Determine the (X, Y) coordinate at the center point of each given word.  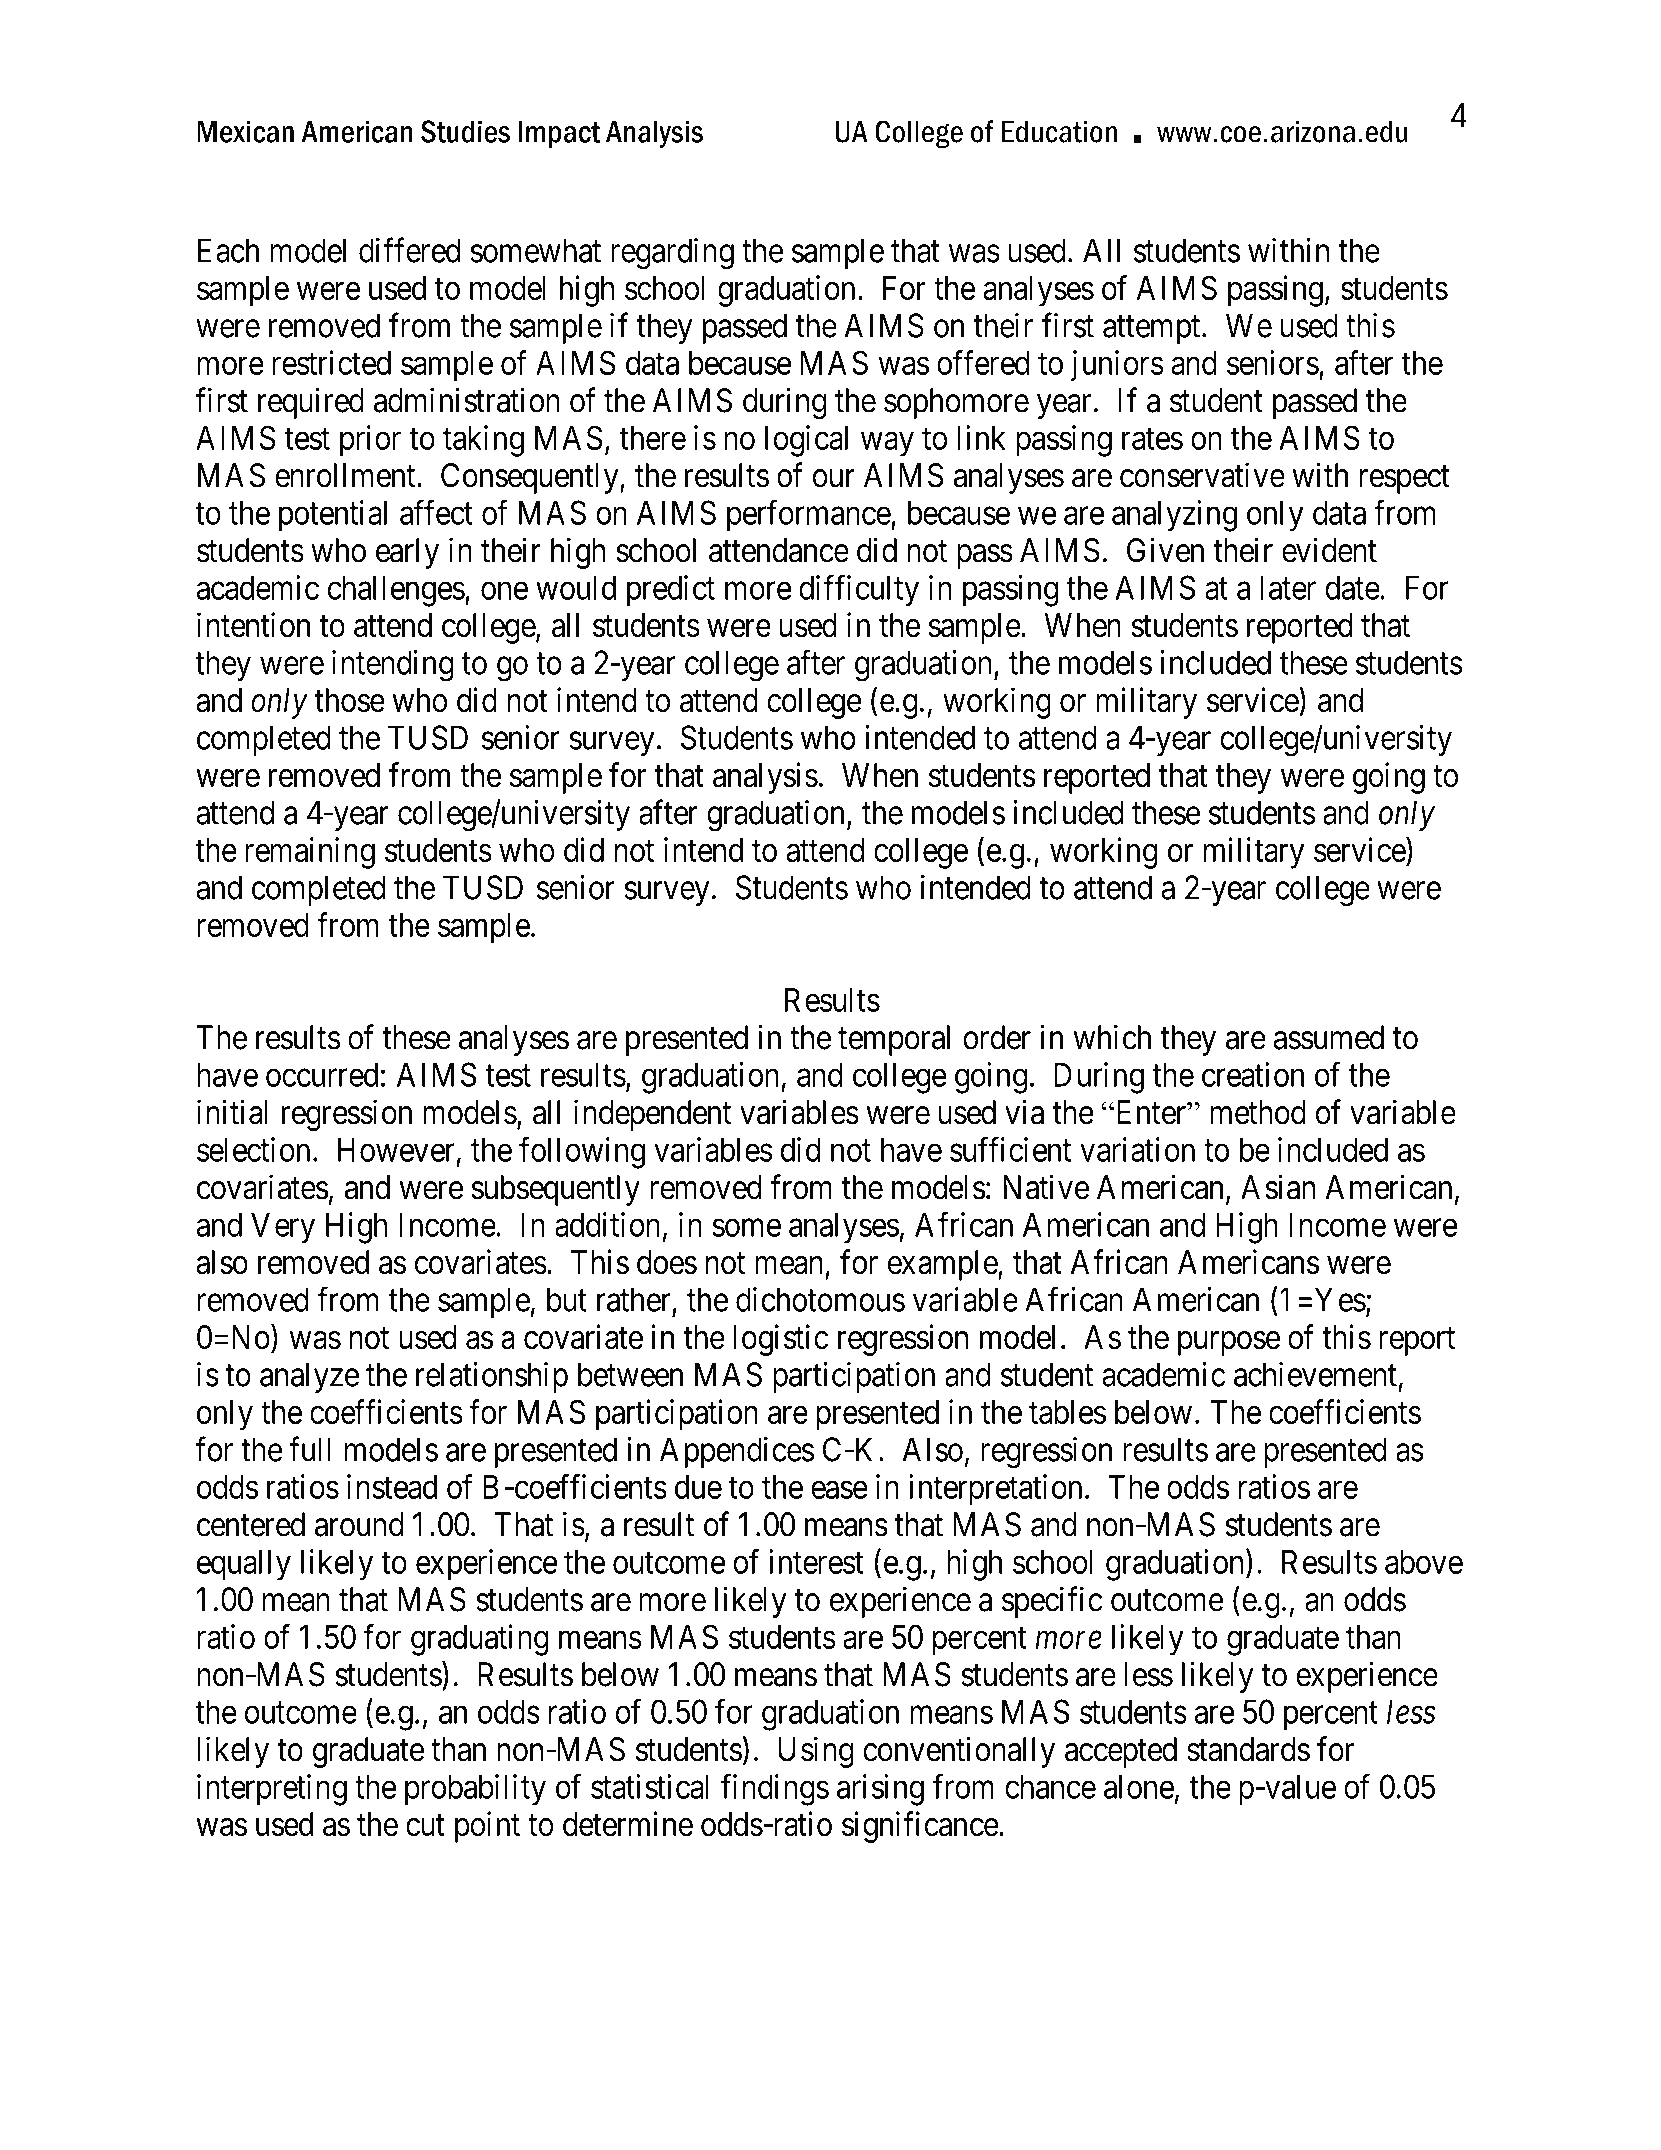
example (943, 1265)
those (350, 700)
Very (283, 1228)
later (1288, 587)
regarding (672, 254)
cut (425, 1826)
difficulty (859, 591)
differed (409, 250)
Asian (1278, 1187)
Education (1059, 131)
